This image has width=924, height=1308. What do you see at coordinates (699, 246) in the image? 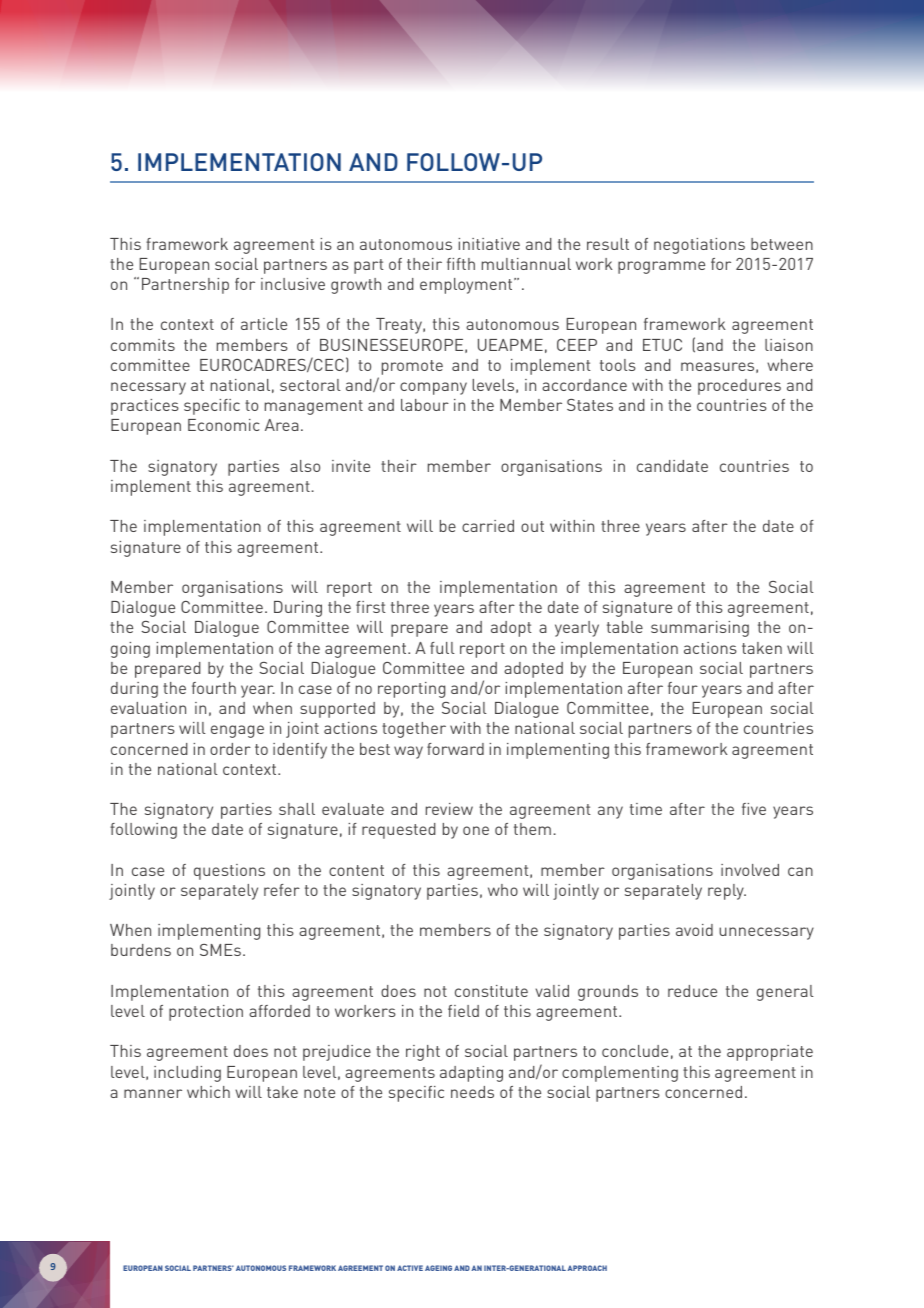
I see `negotiations` at bounding box center [699, 246].
